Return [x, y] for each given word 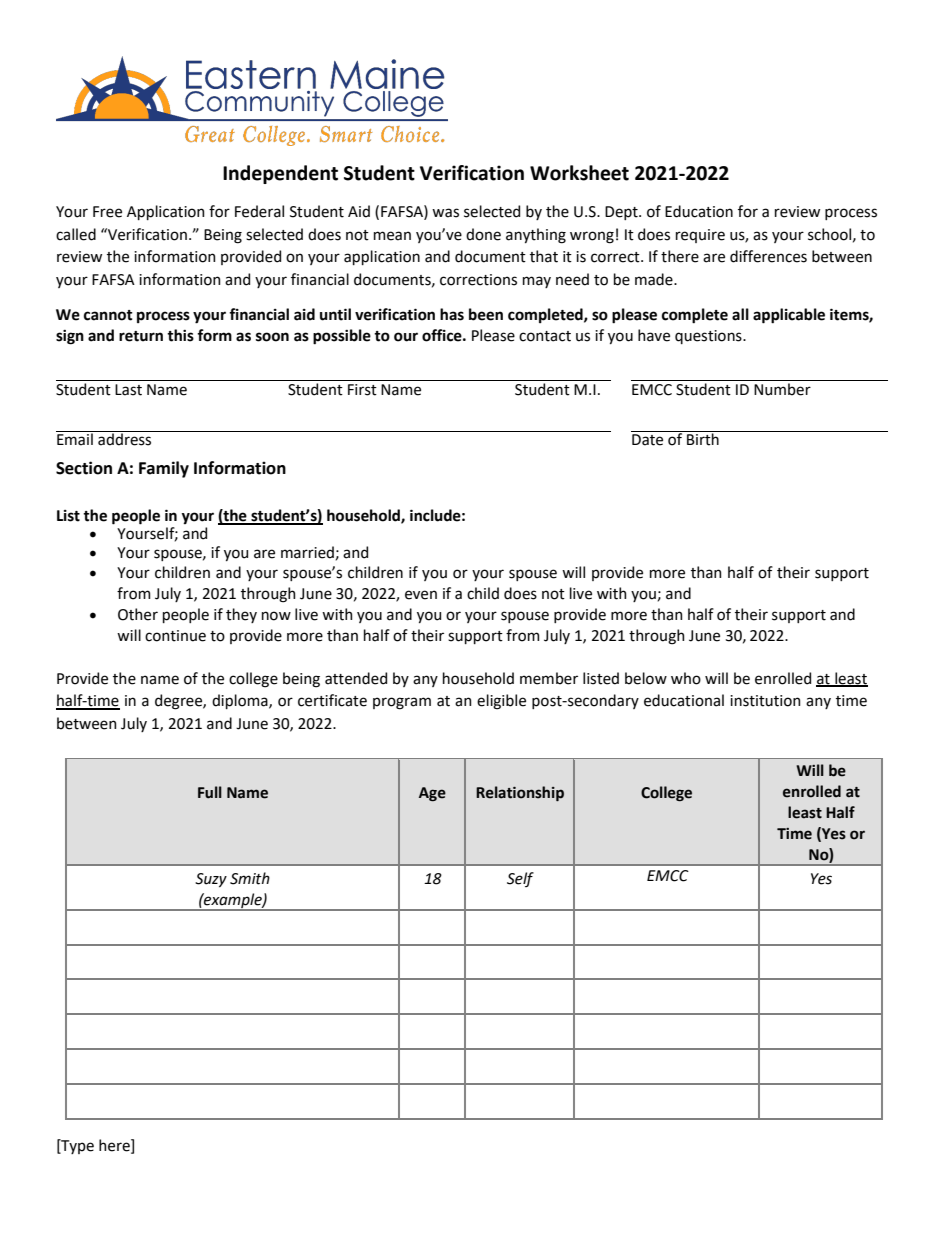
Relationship [520, 793]
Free [107, 212]
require [700, 236]
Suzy [211, 880]
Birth [703, 438]
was [445, 213]
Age [432, 794]
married [308, 553]
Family [164, 469]
